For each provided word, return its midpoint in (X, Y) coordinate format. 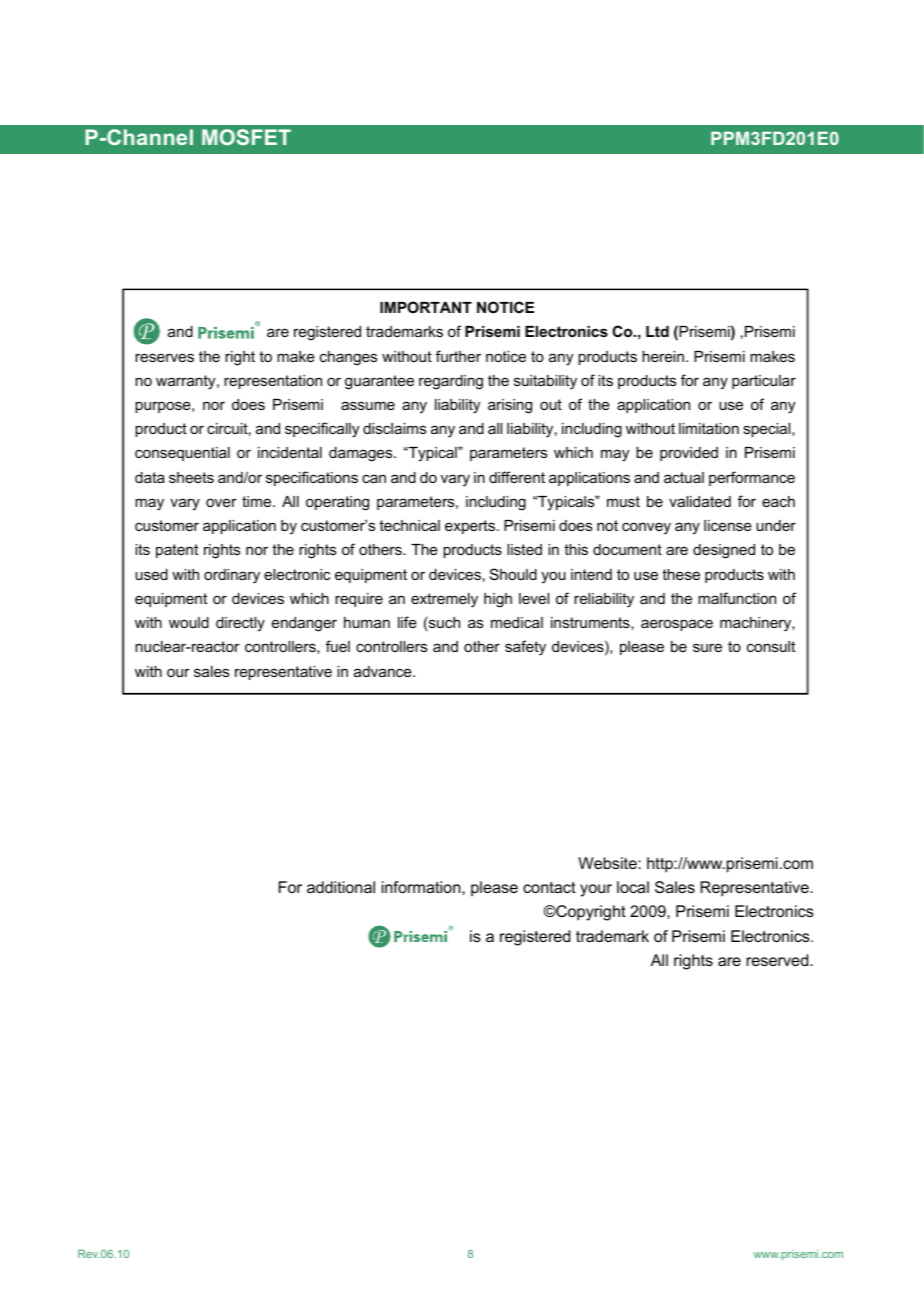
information (422, 887)
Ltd (657, 331)
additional (341, 887)
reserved (779, 960)
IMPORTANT (426, 307)
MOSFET (246, 137)
